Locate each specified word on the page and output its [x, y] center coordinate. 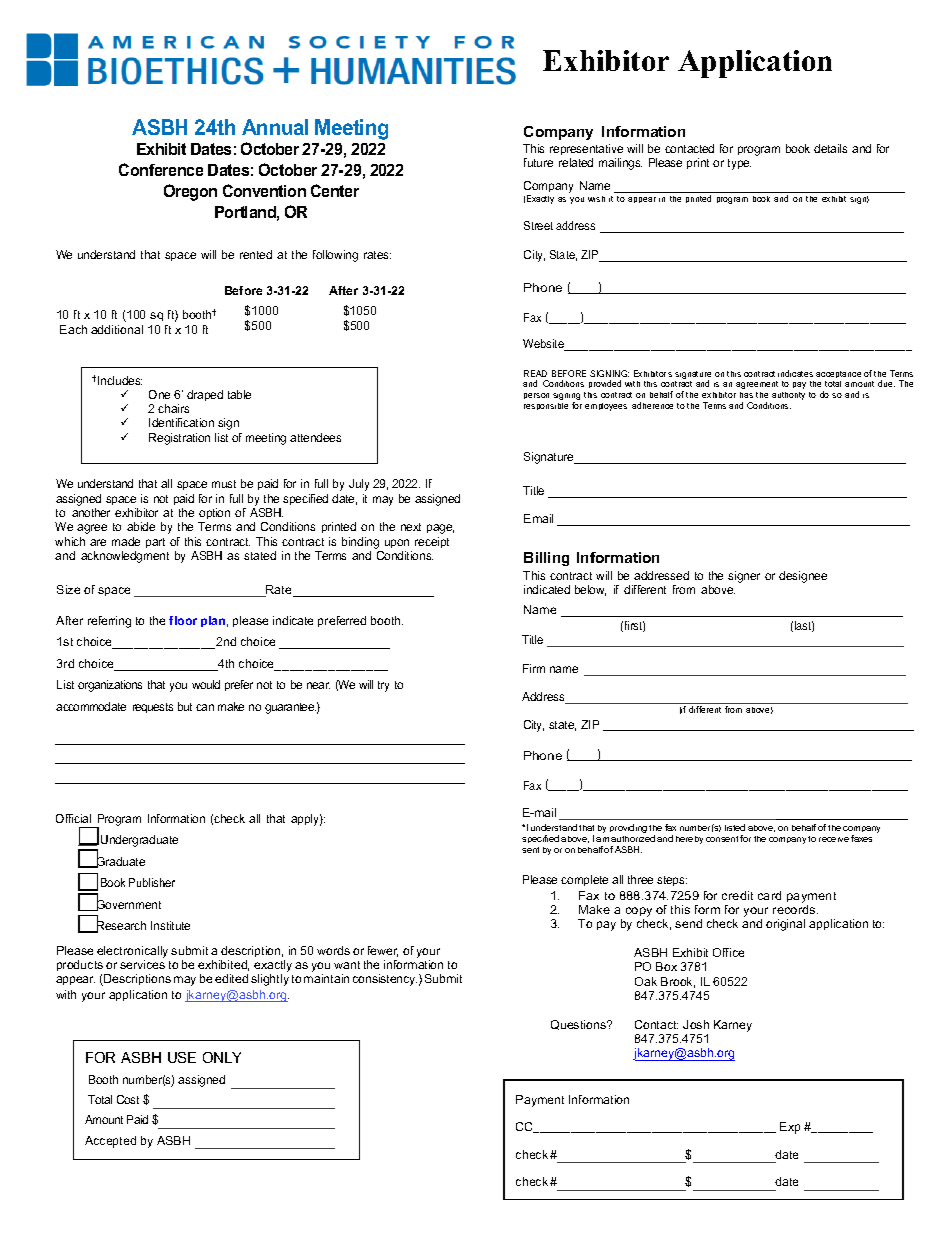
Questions [579, 1025]
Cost [128, 1099]
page [440, 529]
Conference [161, 169]
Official [73, 818]
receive [834, 839]
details [830, 148]
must [224, 484]
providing [628, 828]
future [538, 162]
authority [788, 396]
